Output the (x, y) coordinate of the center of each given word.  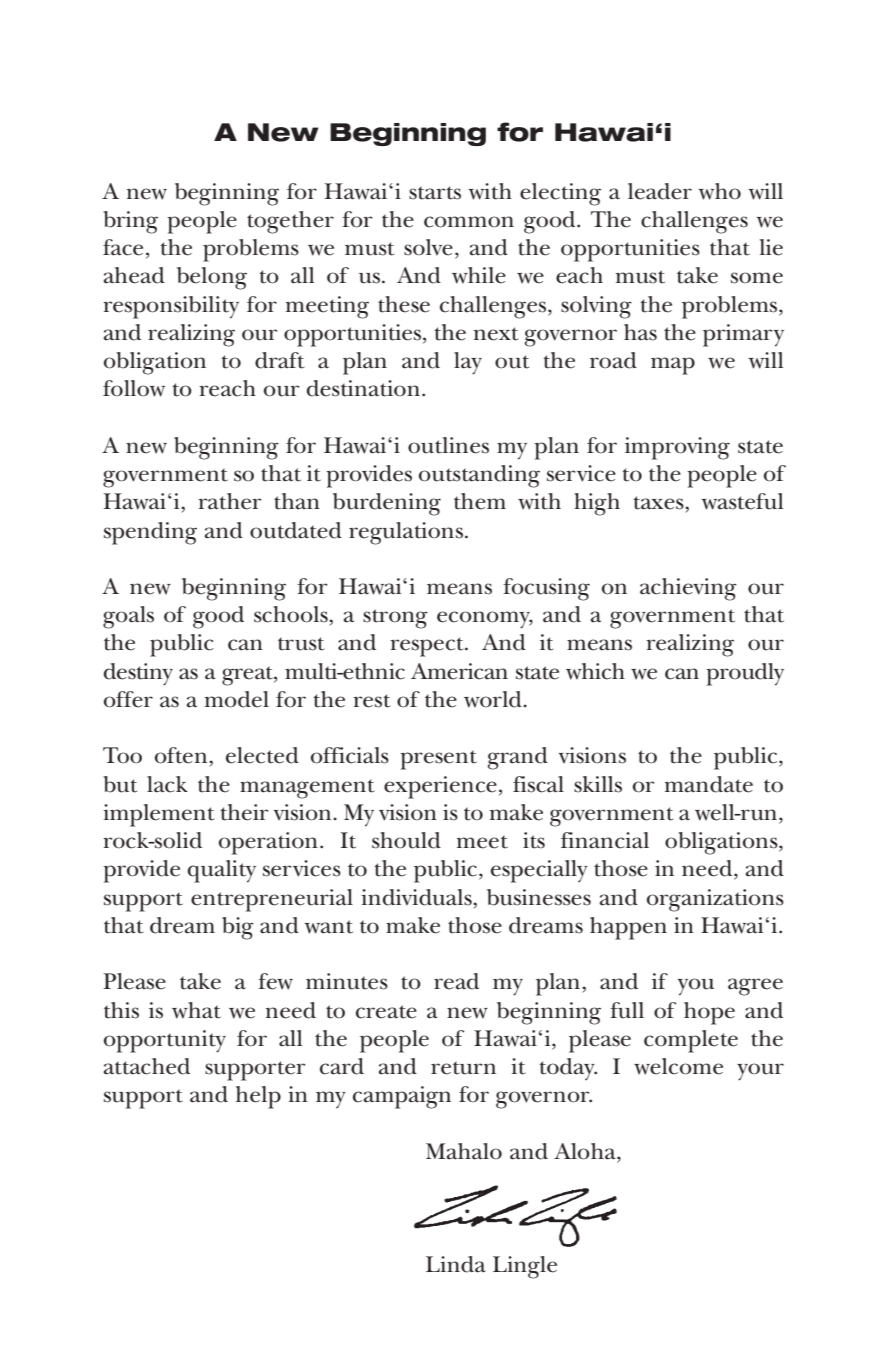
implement (158, 815)
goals (128, 617)
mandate (709, 784)
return (463, 1068)
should (406, 840)
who (720, 191)
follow (134, 388)
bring (130, 222)
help (258, 1097)
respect (428, 647)
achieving (688, 589)
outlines (448, 445)
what (196, 1010)
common (469, 222)
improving (677, 448)
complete (691, 1041)
